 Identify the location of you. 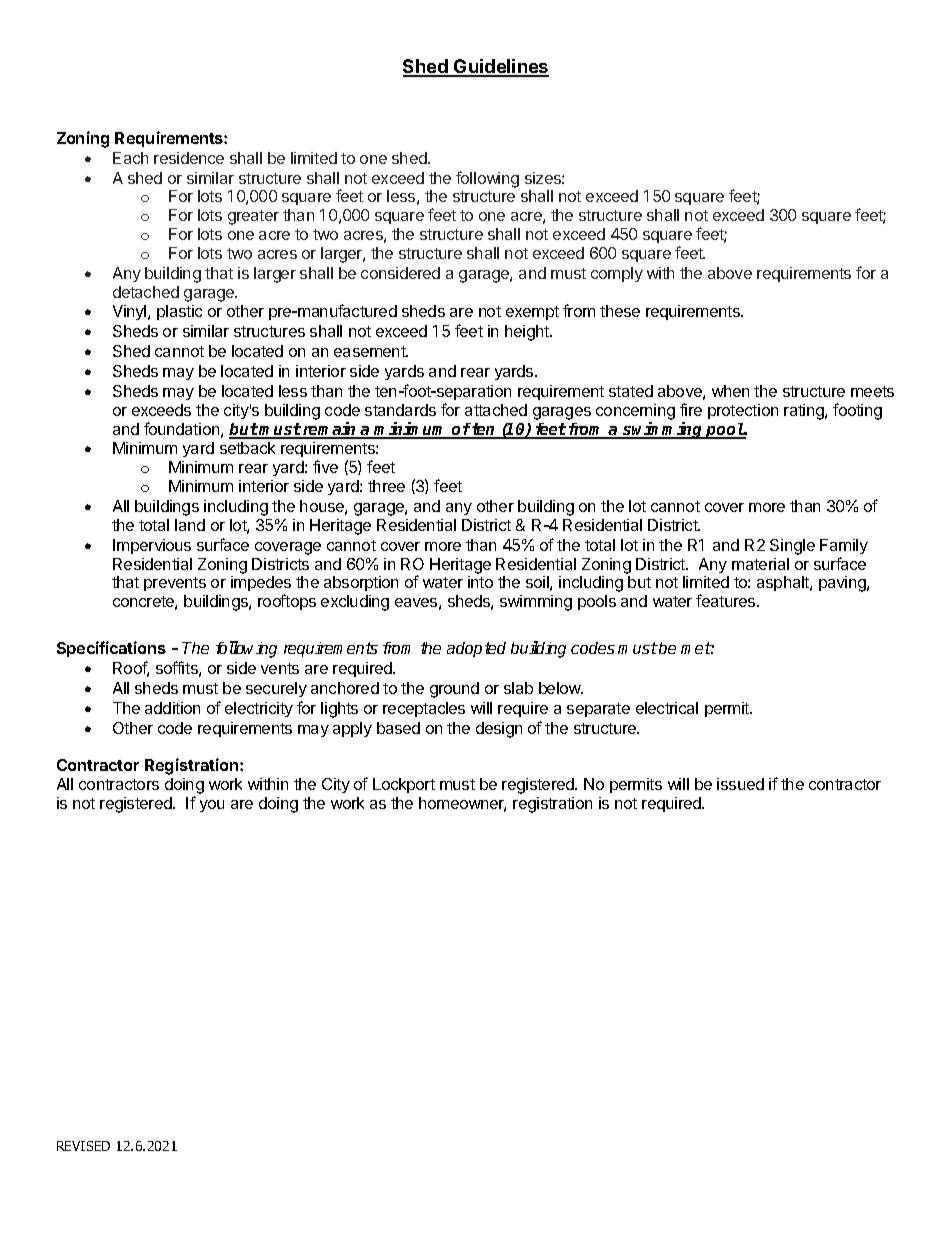
(212, 806).
